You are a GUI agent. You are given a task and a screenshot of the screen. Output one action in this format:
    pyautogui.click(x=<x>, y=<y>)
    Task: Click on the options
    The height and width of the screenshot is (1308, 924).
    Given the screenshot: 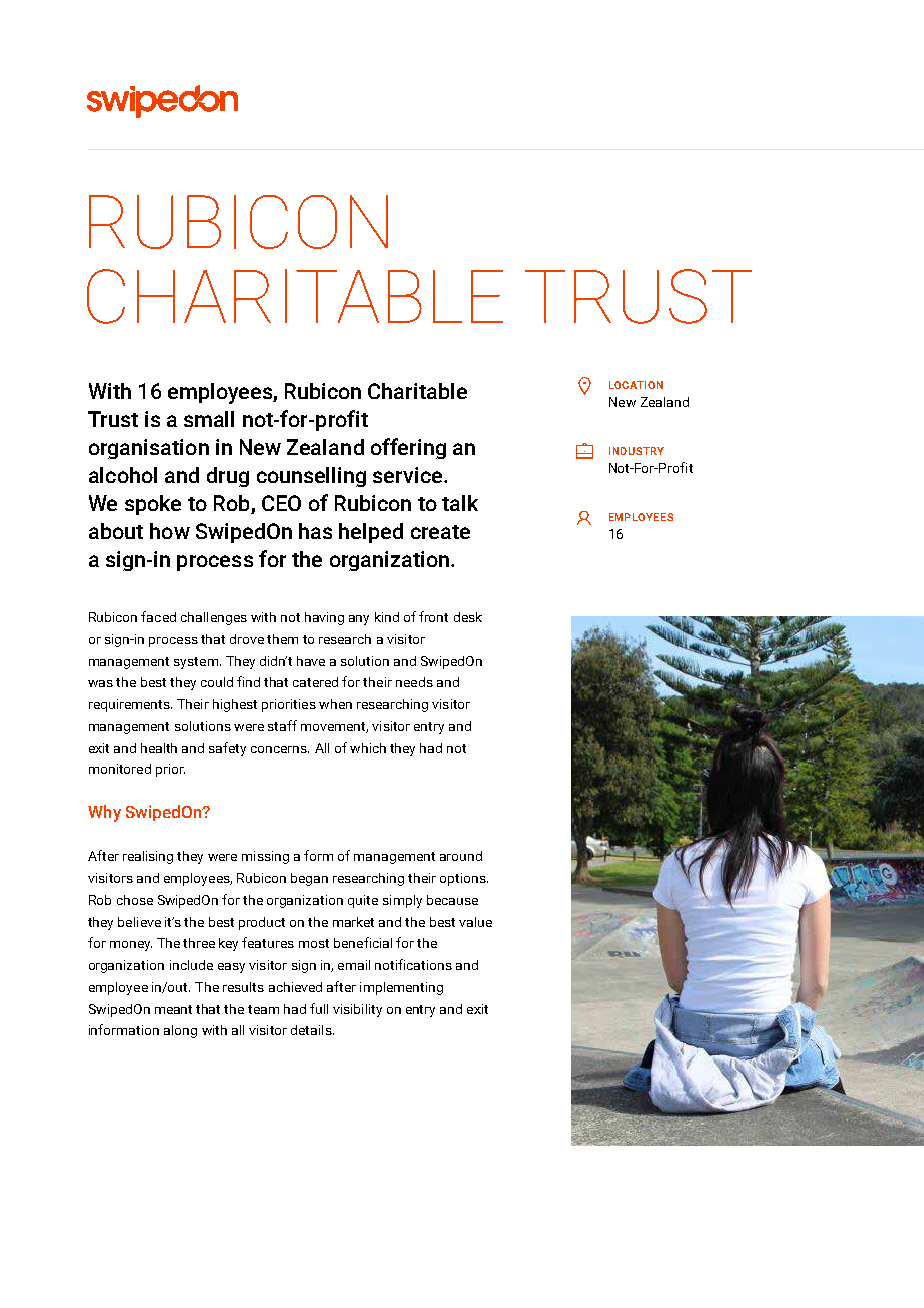 What is the action you would take?
    pyautogui.click(x=464, y=879)
